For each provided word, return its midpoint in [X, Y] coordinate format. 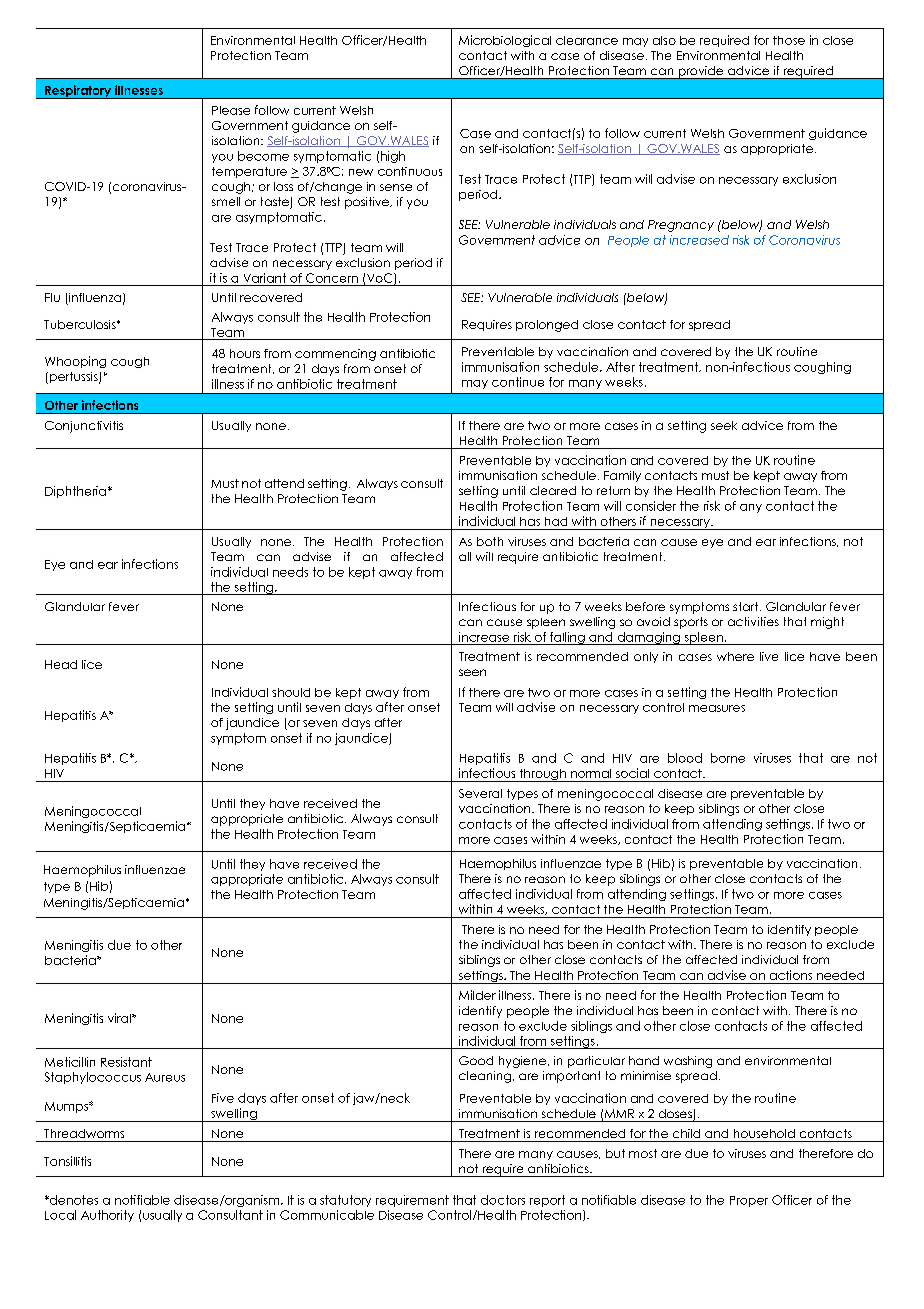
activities [753, 621]
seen [472, 672]
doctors [503, 1200]
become [263, 156]
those [789, 40]
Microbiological [505, 41]
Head [61, 664]
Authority [107, 1216]
